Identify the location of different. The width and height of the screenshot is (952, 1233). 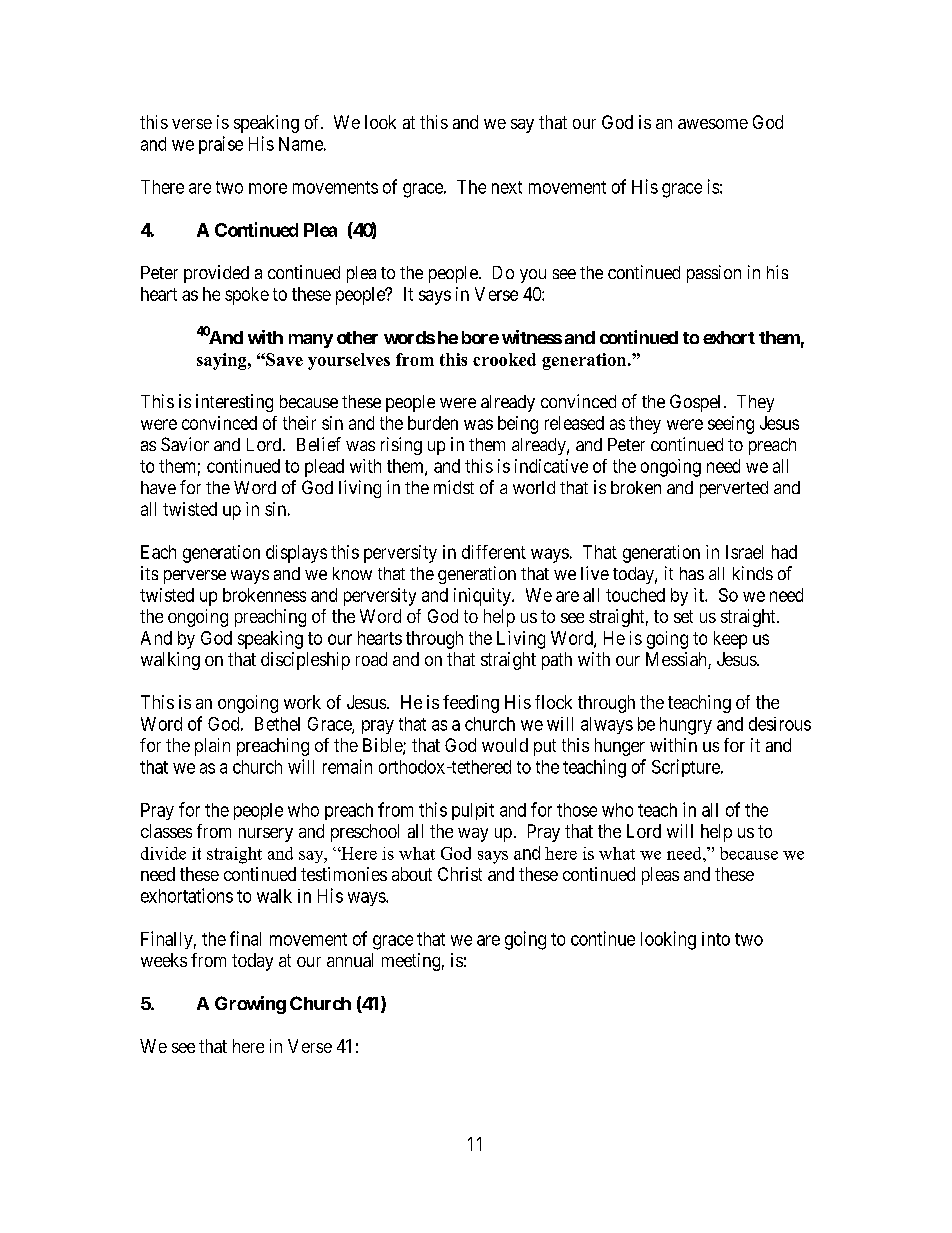
(494, 552).
